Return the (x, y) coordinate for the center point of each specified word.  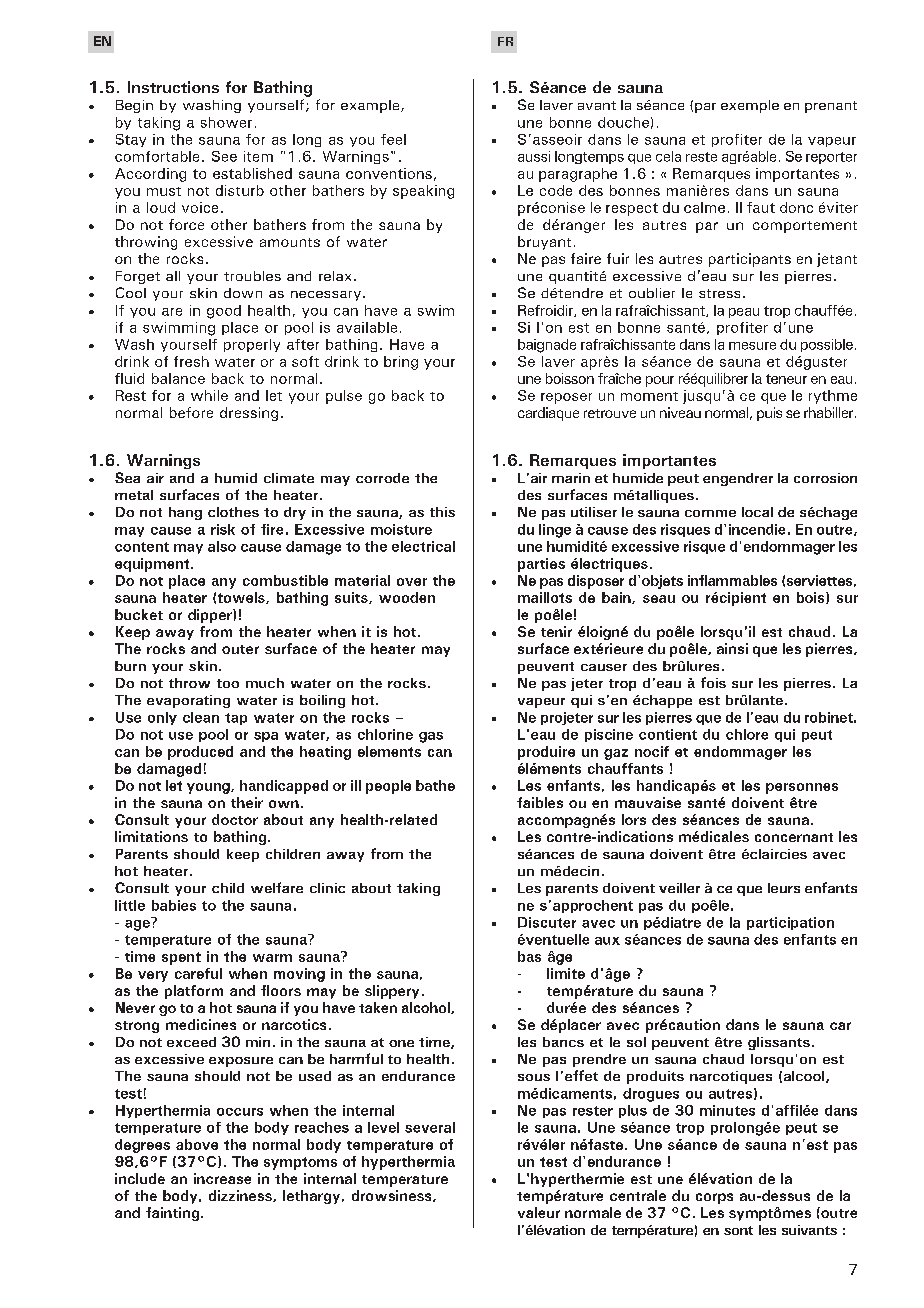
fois (713, 682)
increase (222, 1178)
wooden (407, 597)
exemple (750, 106)
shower (226, 122)
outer (240, 649)
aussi (534, 156)
